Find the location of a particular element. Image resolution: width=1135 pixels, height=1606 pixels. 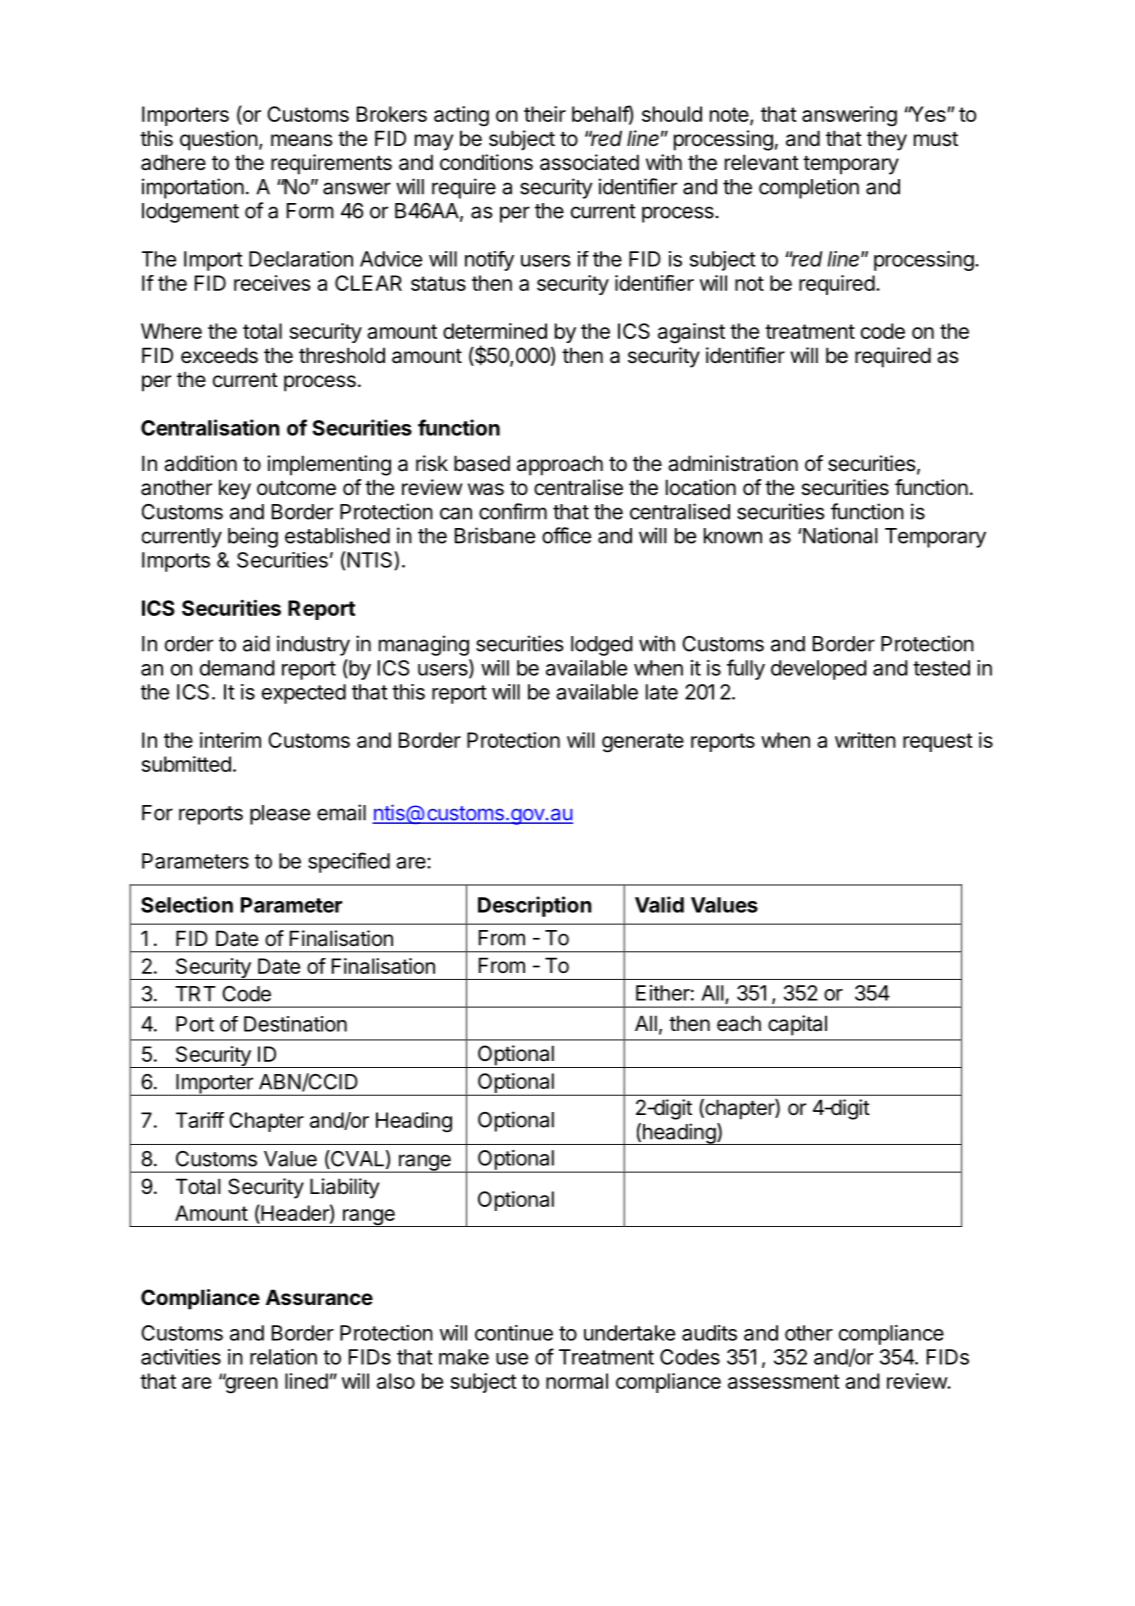

capital is located at coordinates (797, 1025).
